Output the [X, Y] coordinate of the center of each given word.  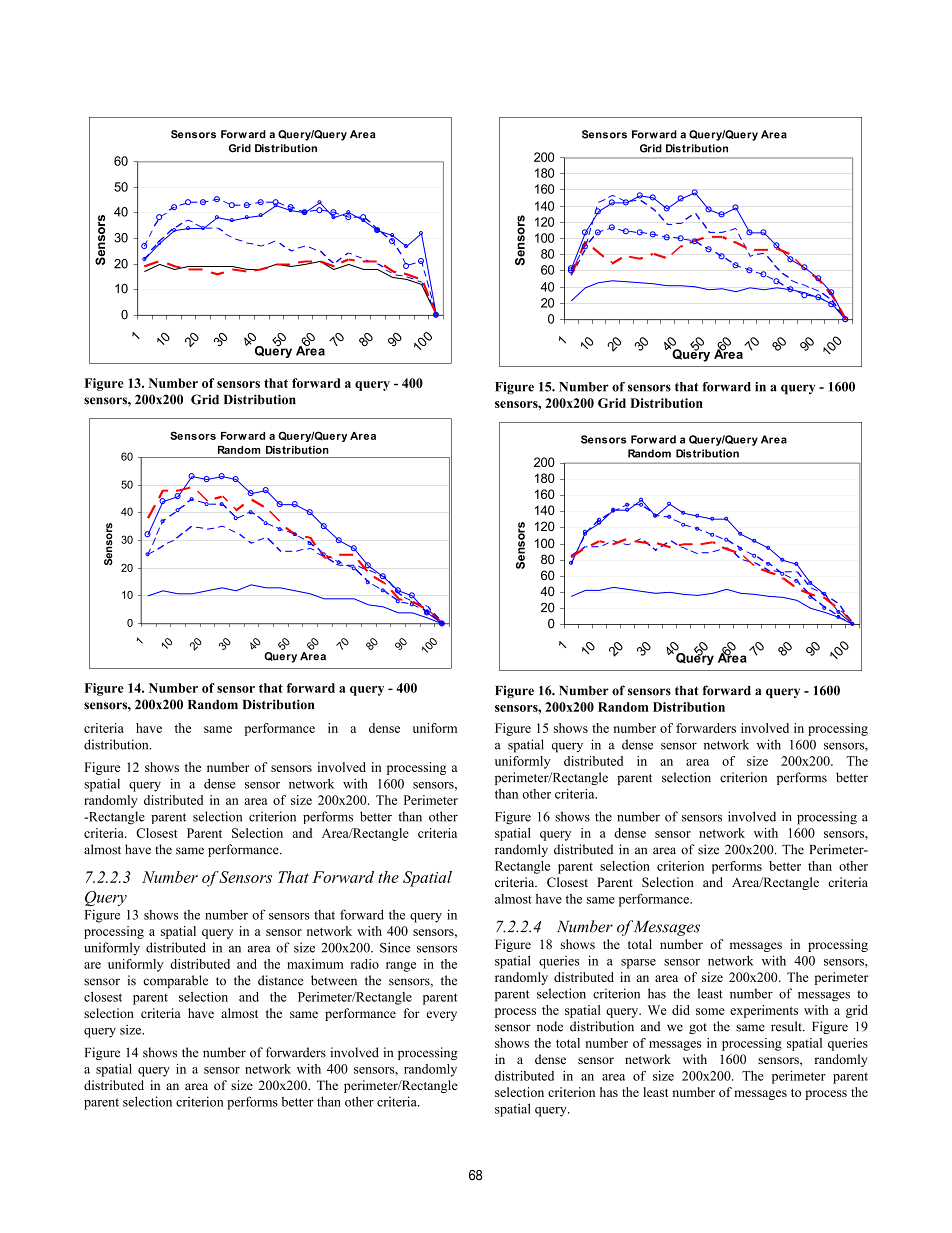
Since [395, 947]
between [334, 980]
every [441, 1016]
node [550, 1026]
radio [365, 964]
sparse [638, 964]
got [698, 1028]
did [681, 1010]
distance [281, 980]
